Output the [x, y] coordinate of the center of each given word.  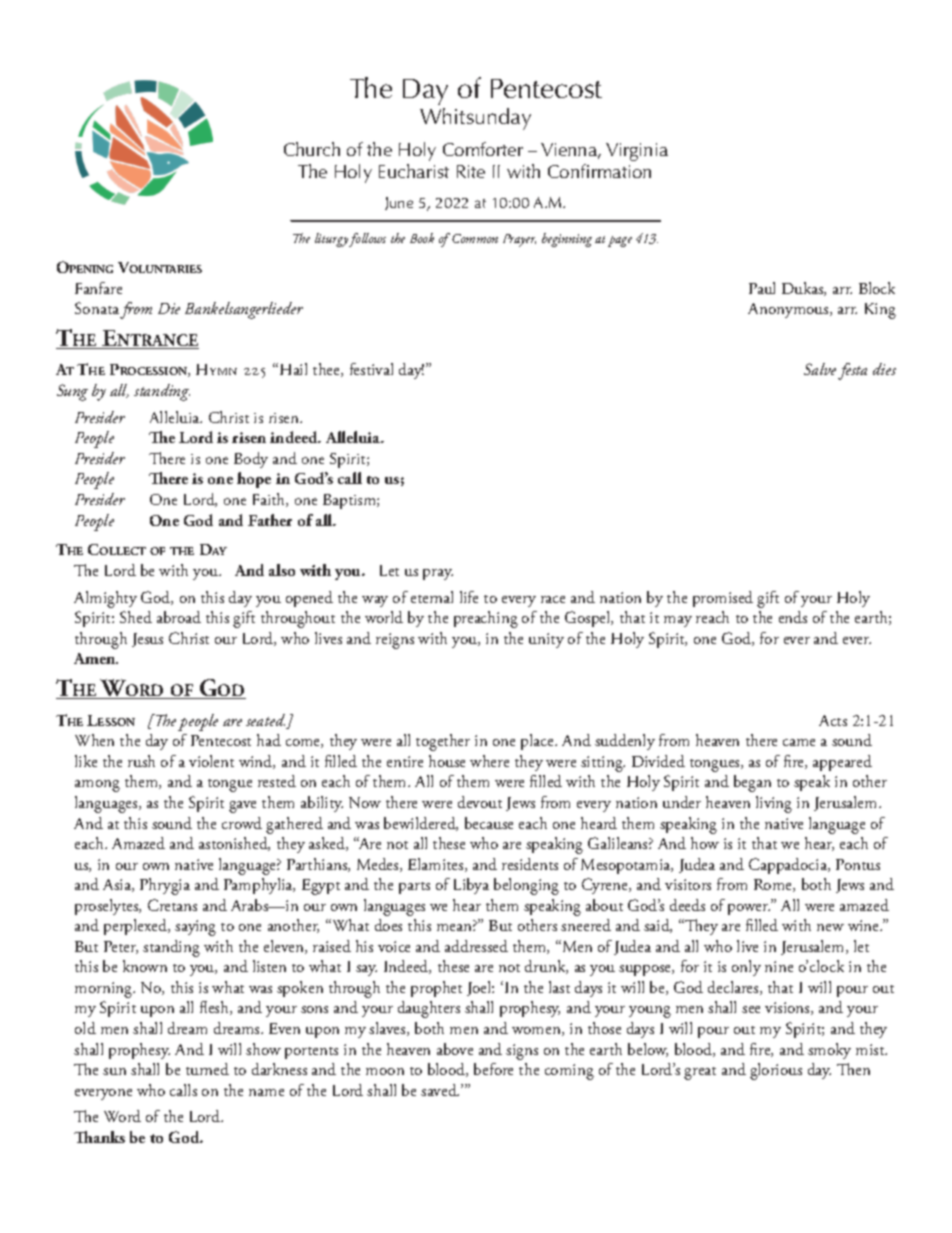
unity [546, 640]
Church [312, 149]
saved [440, 1090]
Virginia [637, 152]
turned [207, 1069]
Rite [471, 171]
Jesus [147, 640]
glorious [776, 1071]
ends [793, 617]
